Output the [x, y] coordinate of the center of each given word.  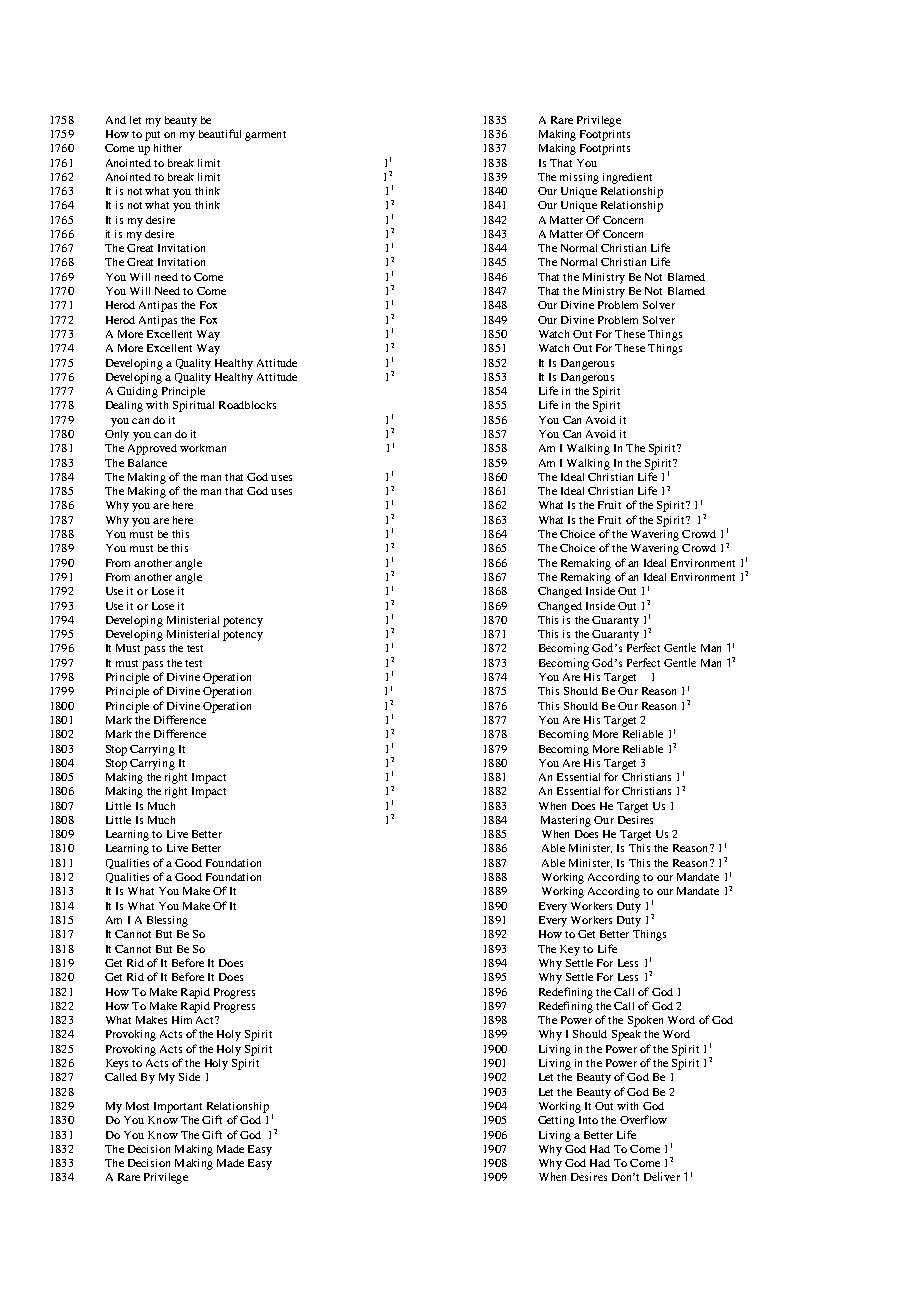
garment [265, 136]
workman [203, 448]
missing [579, 178]
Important [178, 1107]
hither [168, 148]
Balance [147, 463]
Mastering [566, 821]
